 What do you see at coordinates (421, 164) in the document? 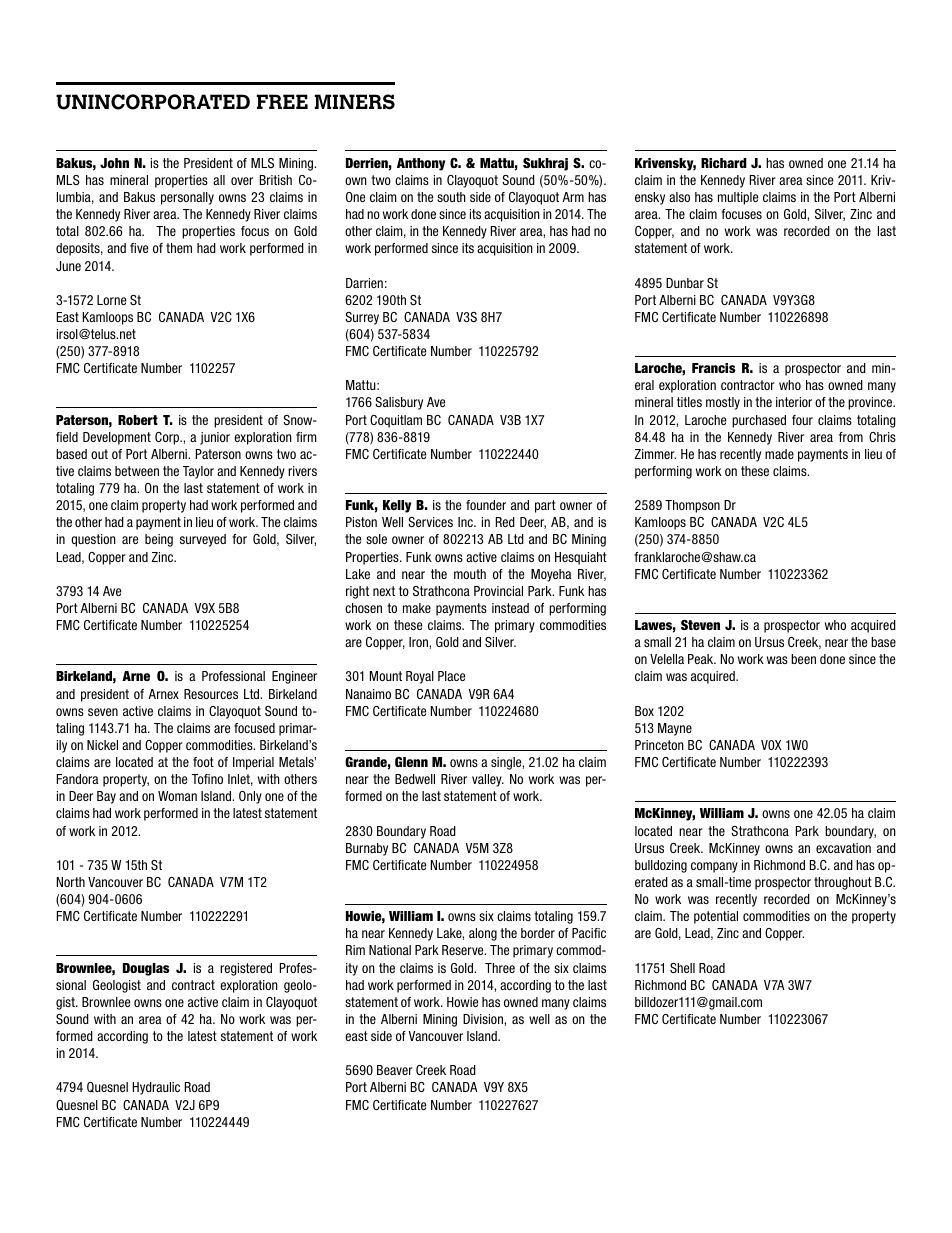
I see `Anthony` at bounding box center [421, 164].
